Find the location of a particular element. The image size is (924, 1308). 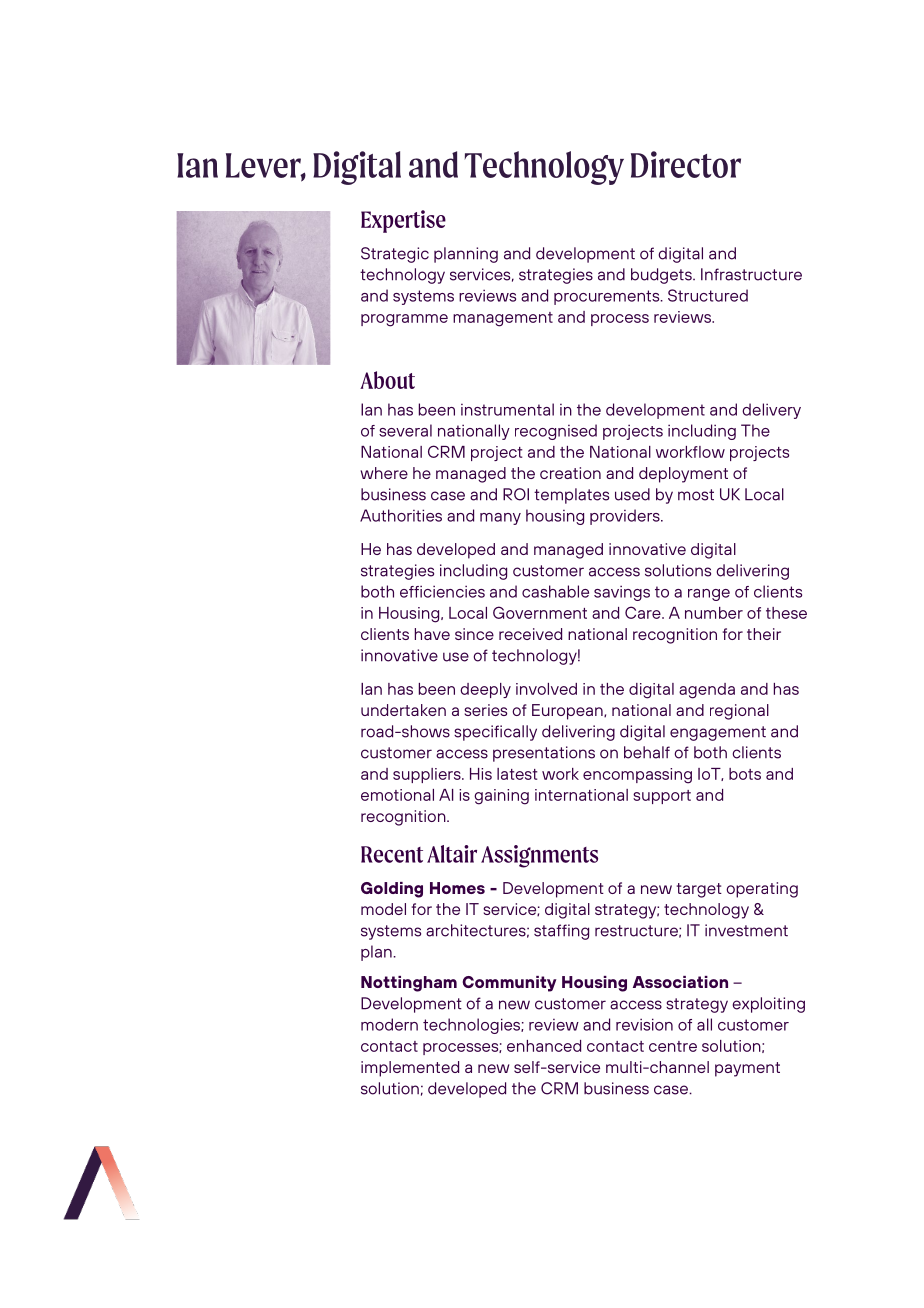

Director is located at coordinates (686, 164).
